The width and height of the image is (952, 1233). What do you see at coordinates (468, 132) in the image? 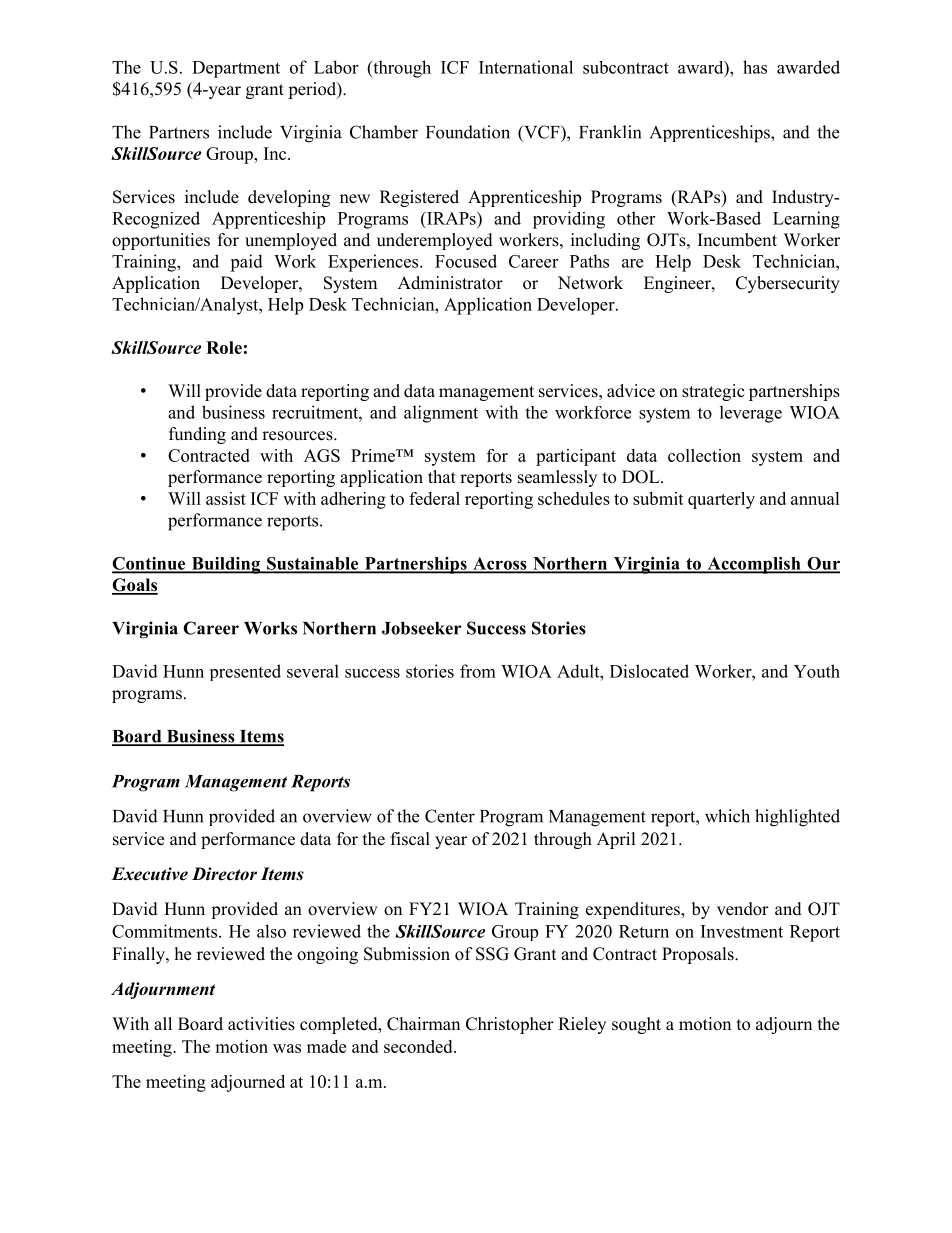
I see `Foundation` at bounding box center [468, 132].
